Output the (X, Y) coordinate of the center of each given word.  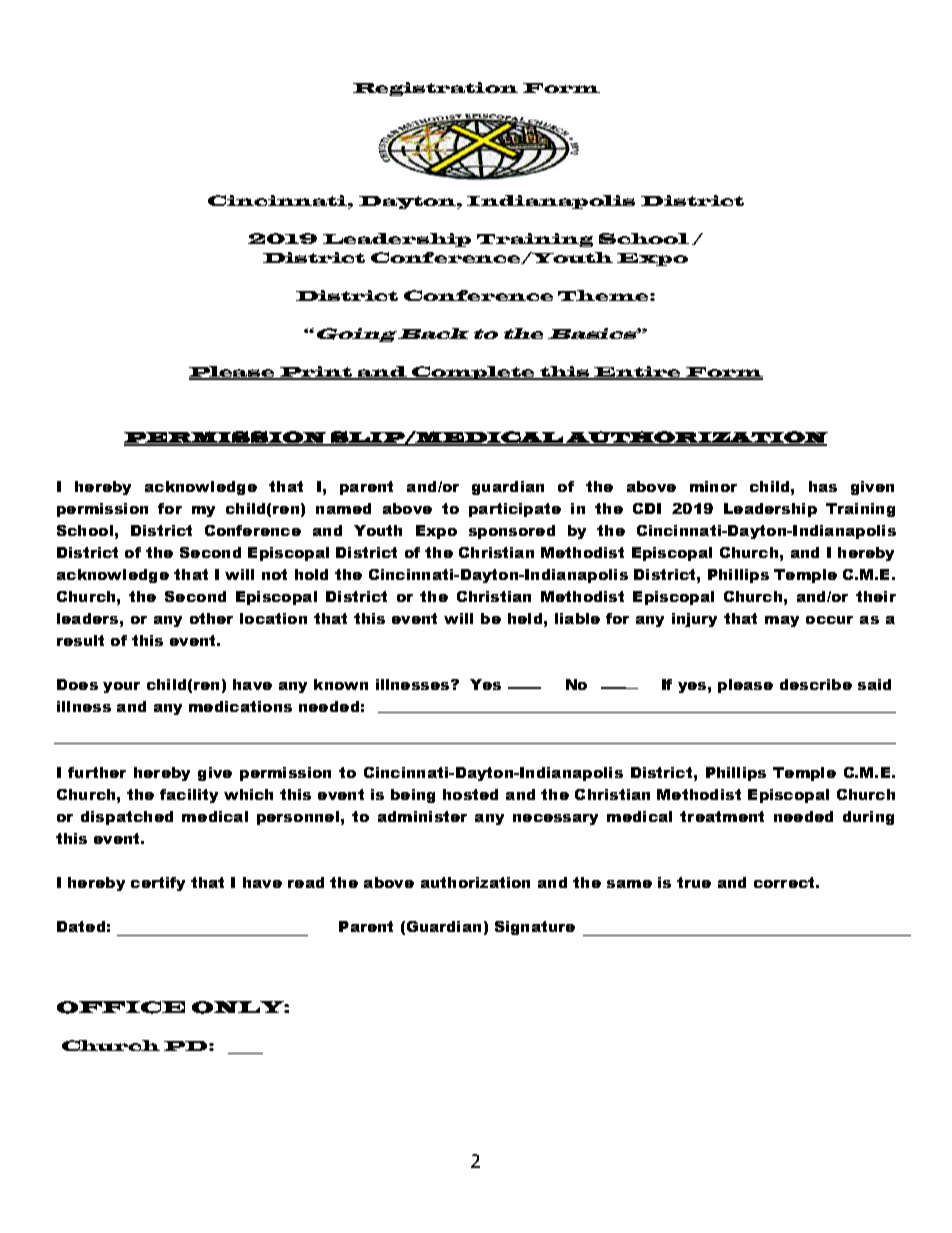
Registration (435, 89)
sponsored (512, 532)
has (823, 486)
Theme (604, 295)
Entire (638, 373)
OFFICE (121, 1007)
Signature (535, 928)
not (274, 574)
